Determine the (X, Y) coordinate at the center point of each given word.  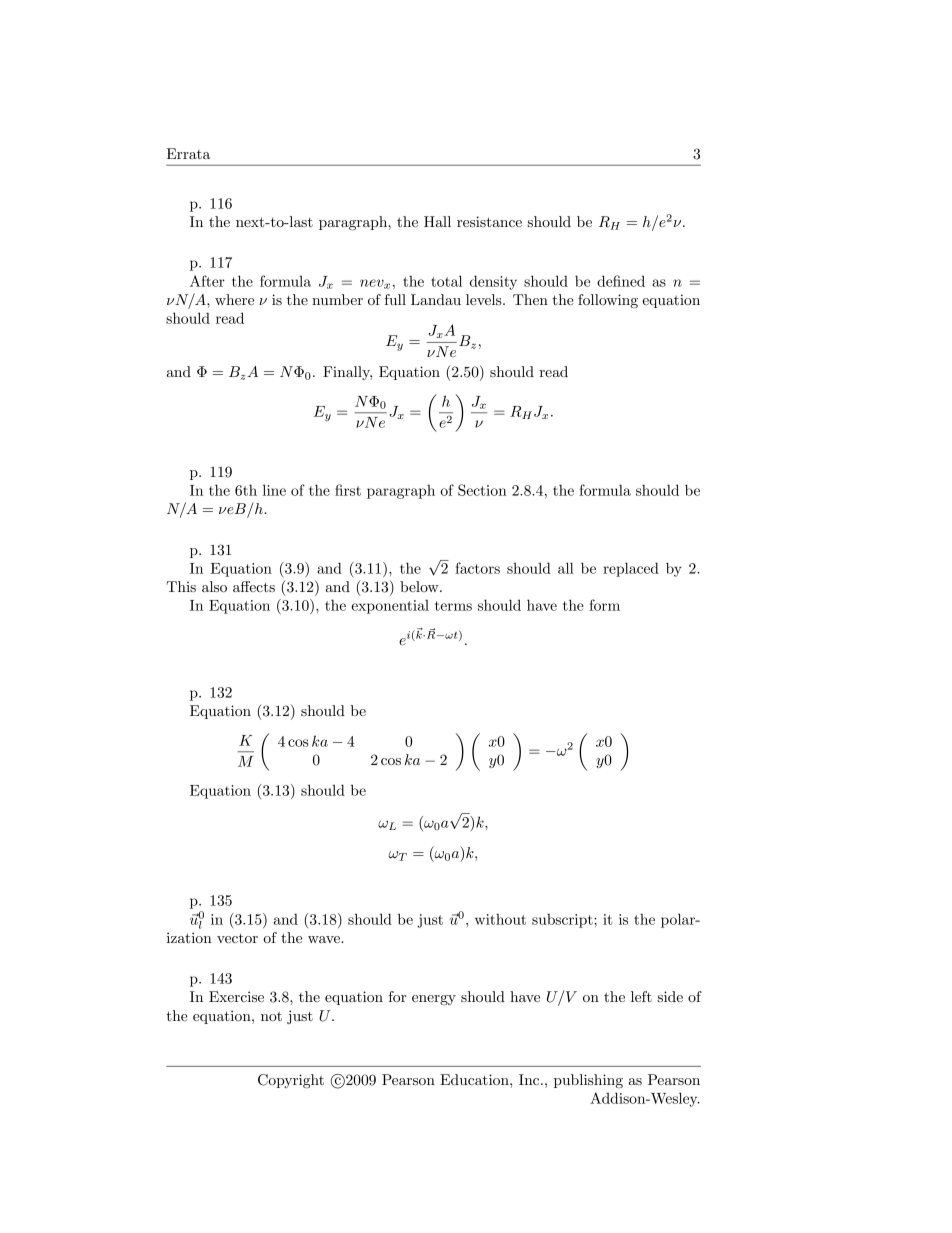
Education (475, 1079)
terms (453, 606)
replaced (631, 569)
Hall (437, 221)
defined (621, 281)
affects (254, 586)
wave (325, 939)
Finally (347, 373)
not (271, 1016)
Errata (188, 153)
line (274, 490)
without (500, 919)
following (608, 301)
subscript (563, 920)
